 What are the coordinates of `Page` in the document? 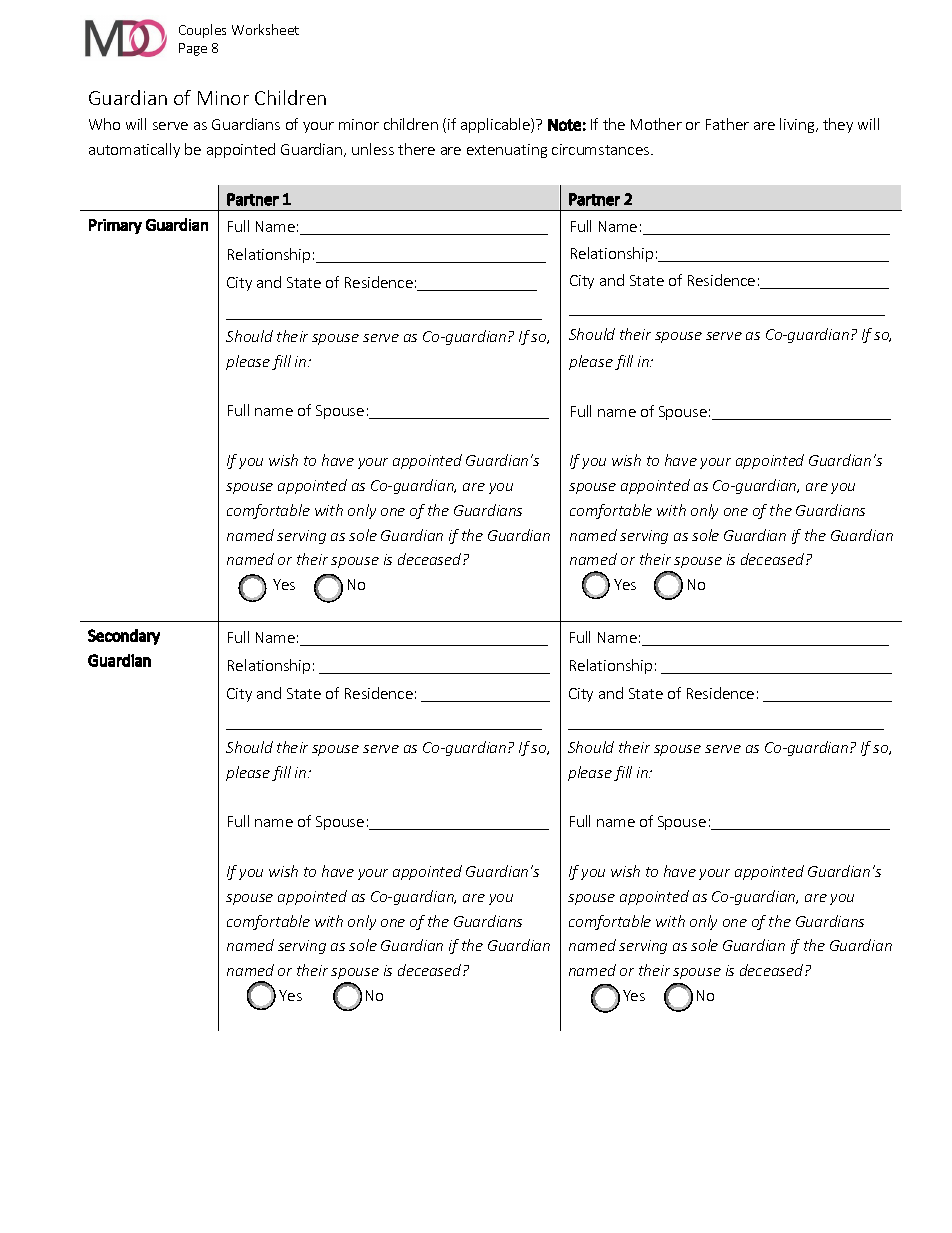 It's located at (193, 49).
